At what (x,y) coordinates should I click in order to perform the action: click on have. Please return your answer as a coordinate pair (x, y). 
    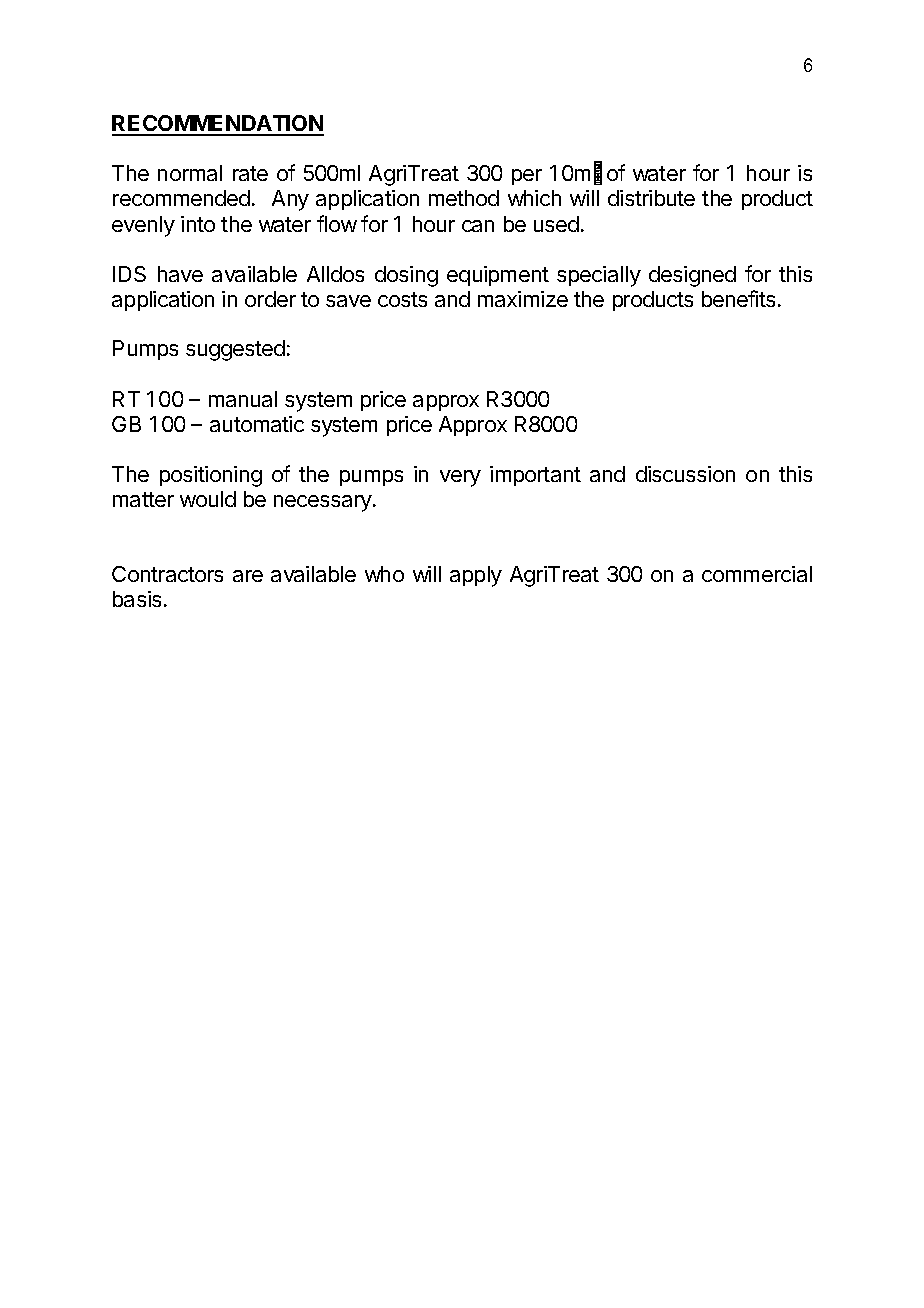
    Looking at the image, I should click on (180, 274).
